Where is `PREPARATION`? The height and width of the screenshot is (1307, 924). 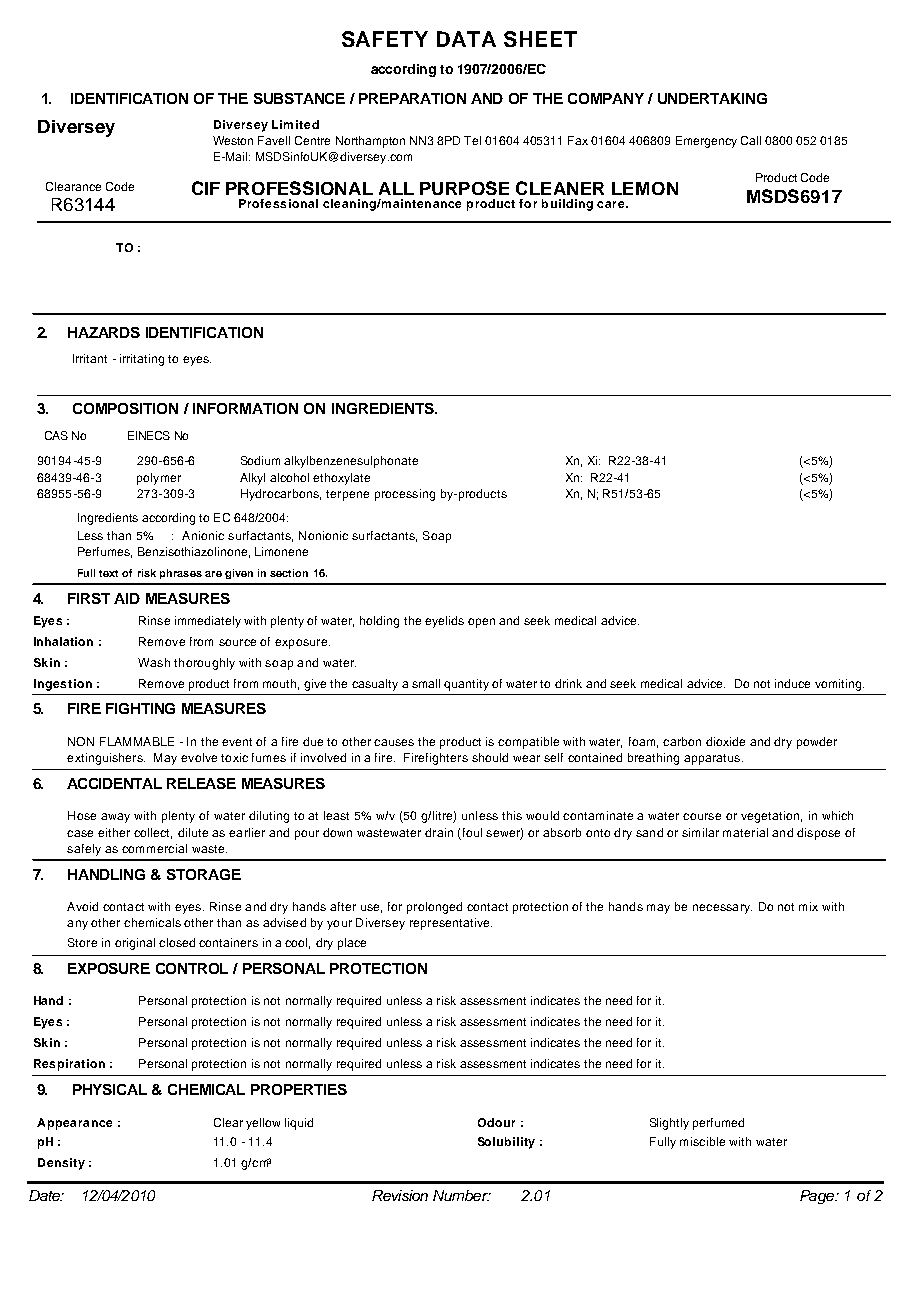
PREPARATION is located at coordinates (412, 98).
